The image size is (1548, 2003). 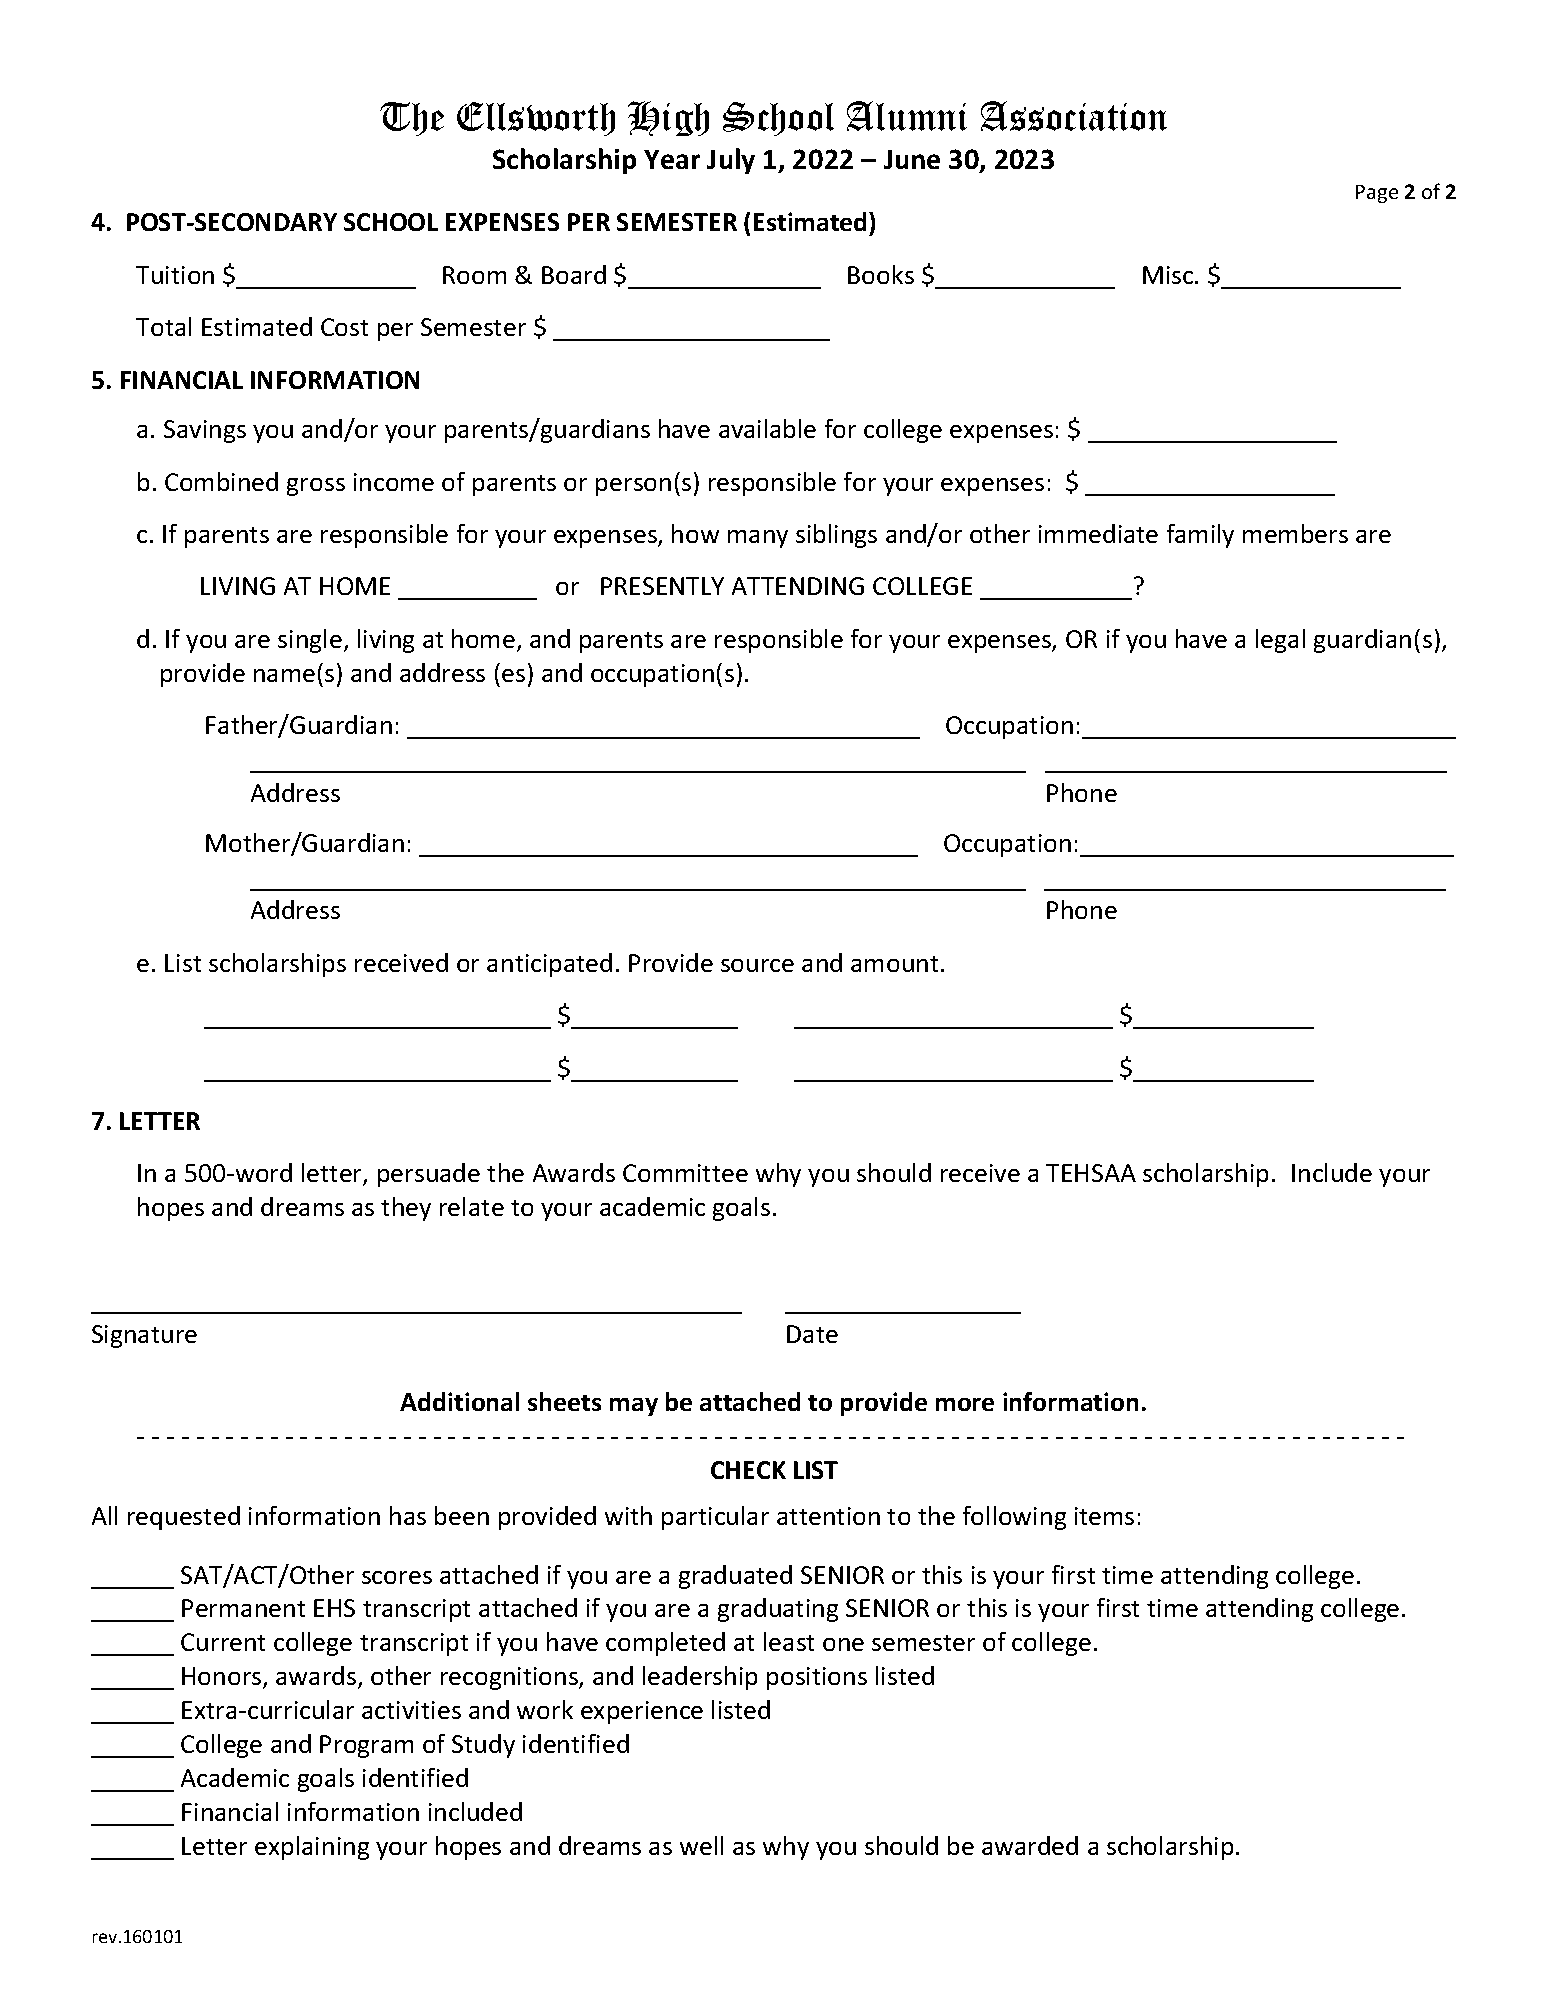 I want to click on July, so click(x=731, y=161).
